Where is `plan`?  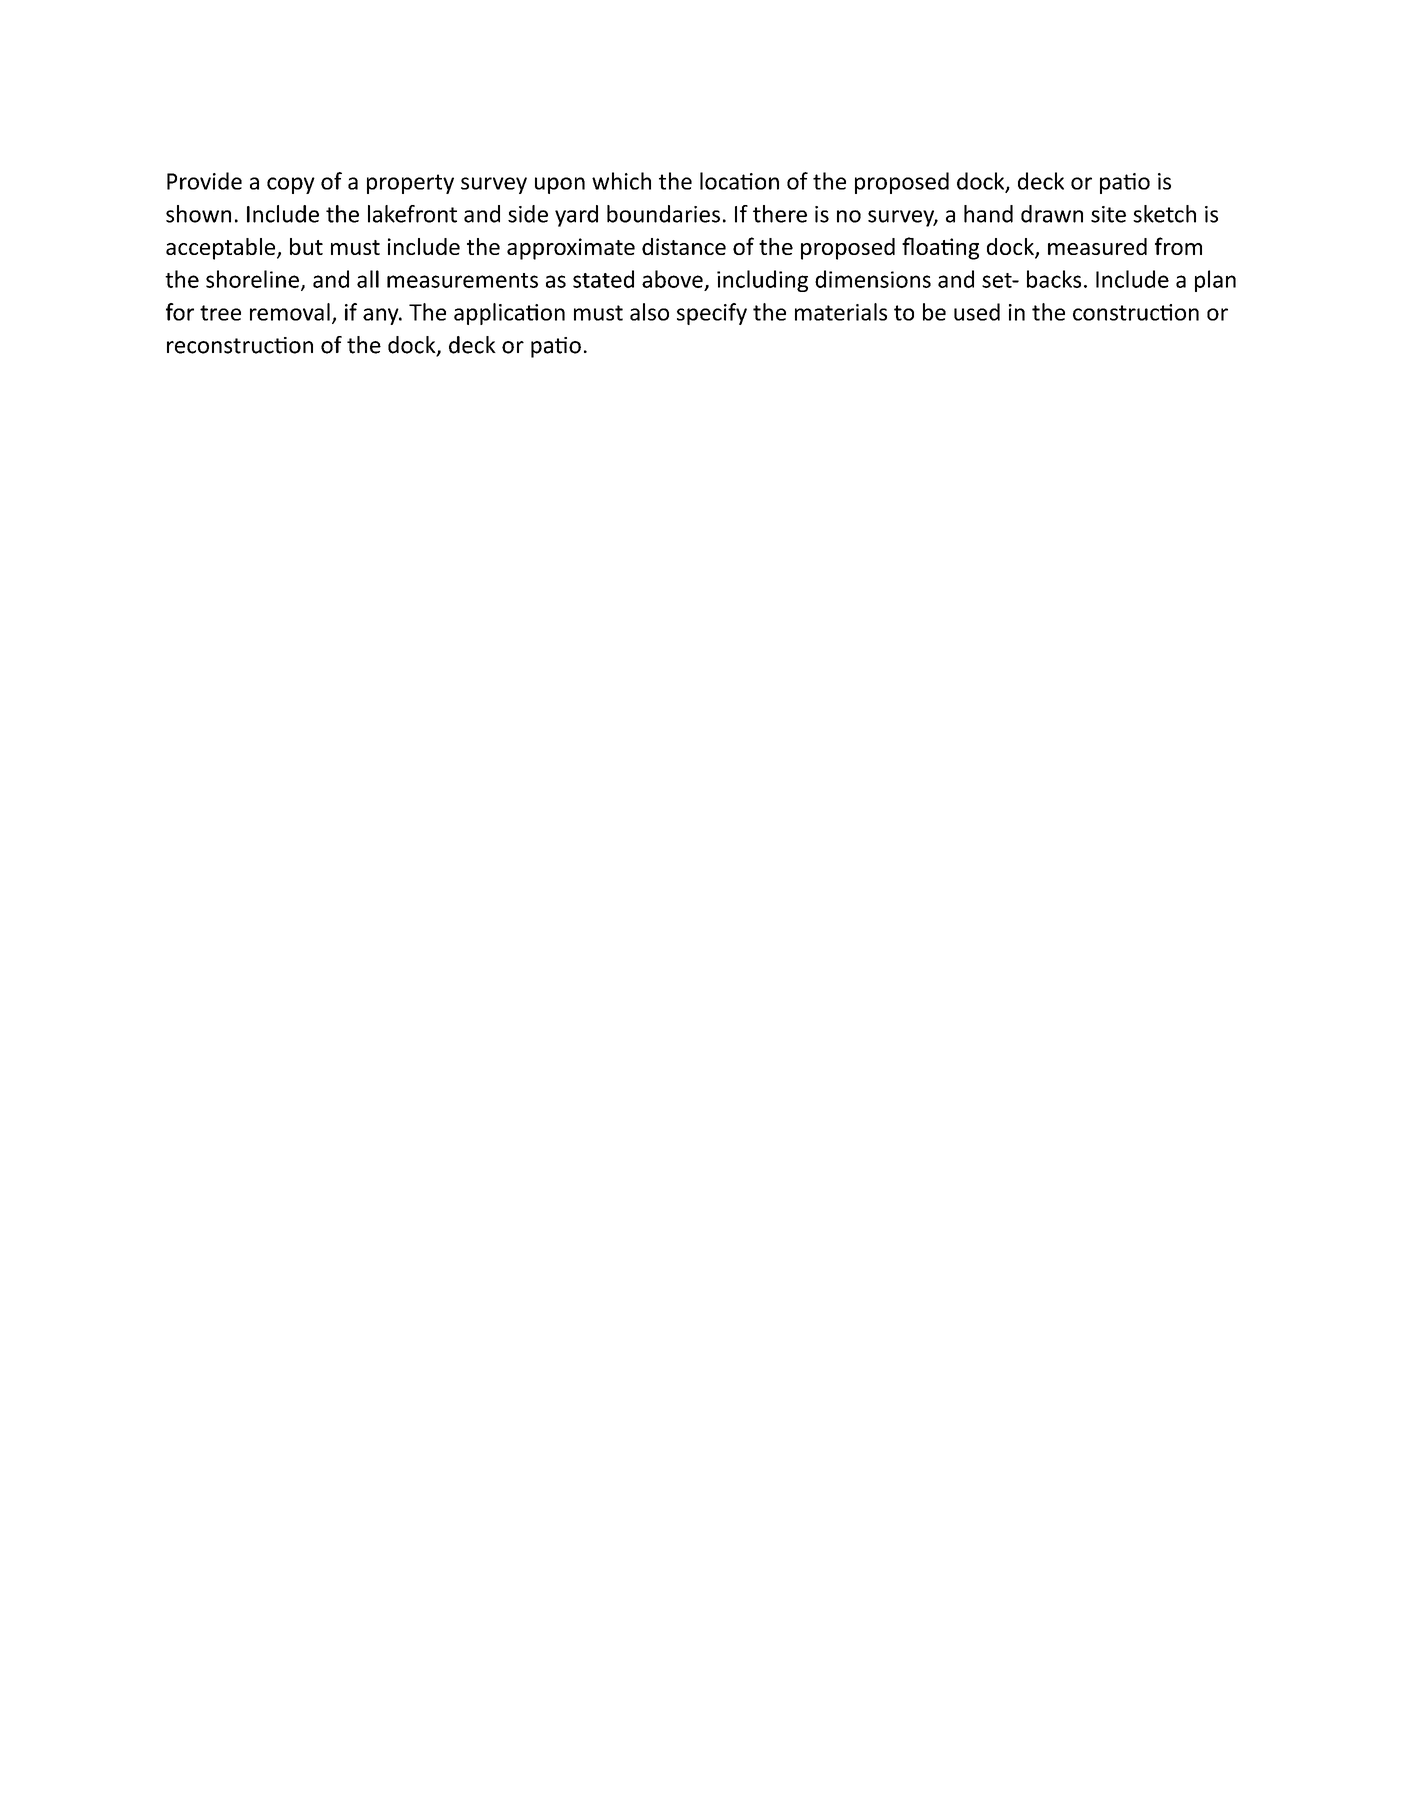 plan is located at coordinates (1215, 281).
